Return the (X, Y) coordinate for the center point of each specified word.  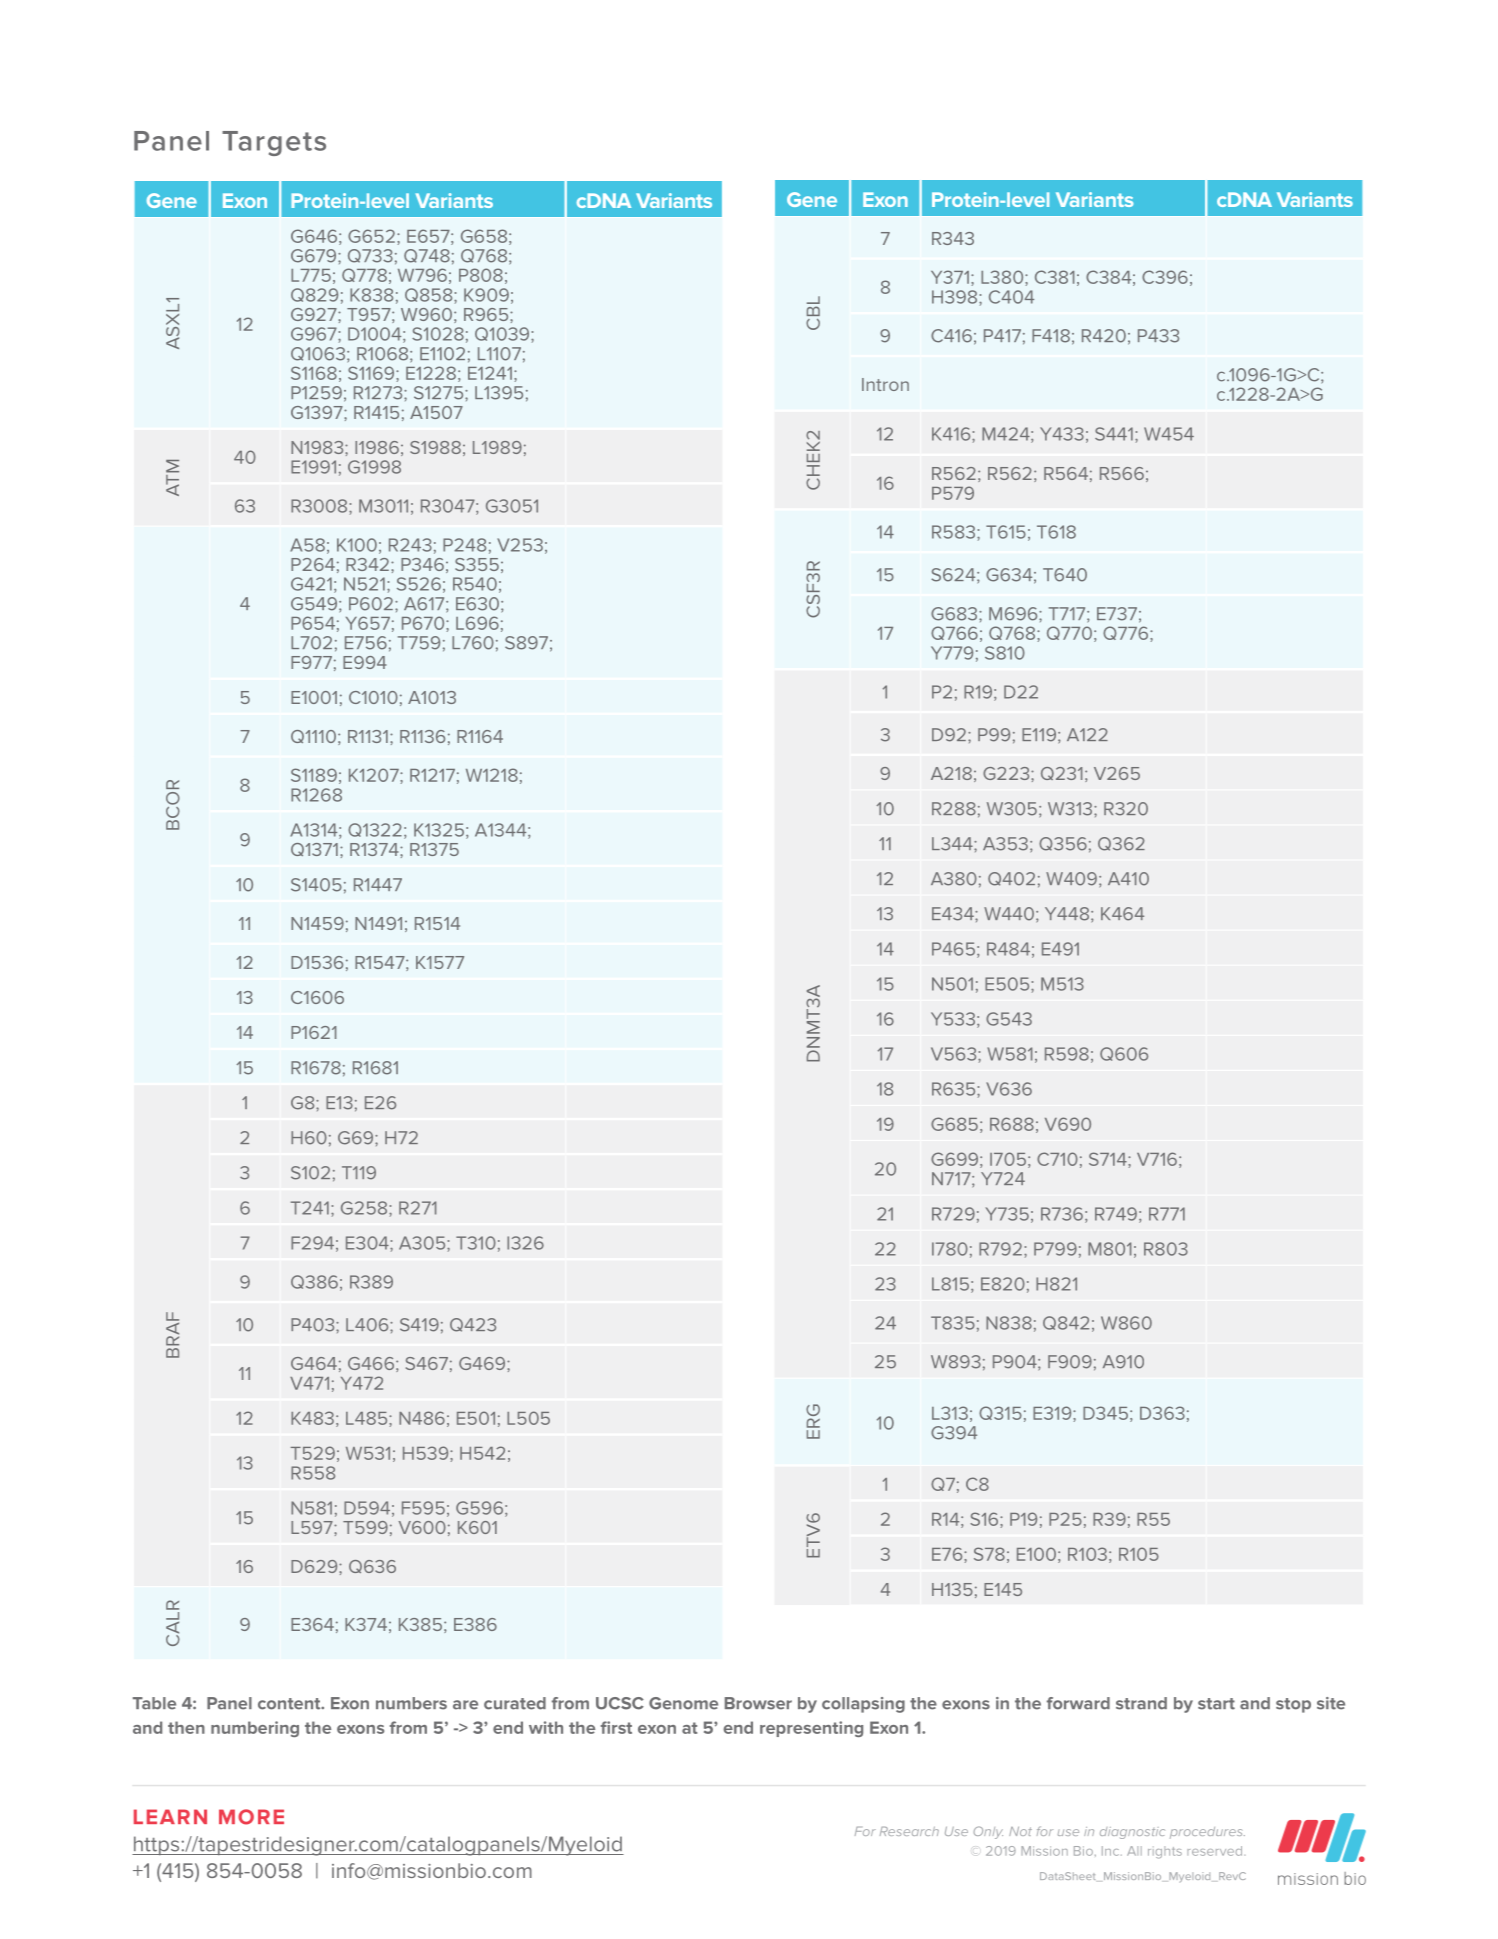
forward (1078, 1703)
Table (154, 1703)
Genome (683, 1703)
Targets (274, 143)
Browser (758, 1703)
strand (1141, 1703)
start (1216, 1704)
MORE (251, 1817)
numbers (411, 1703)
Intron (885, 384)
